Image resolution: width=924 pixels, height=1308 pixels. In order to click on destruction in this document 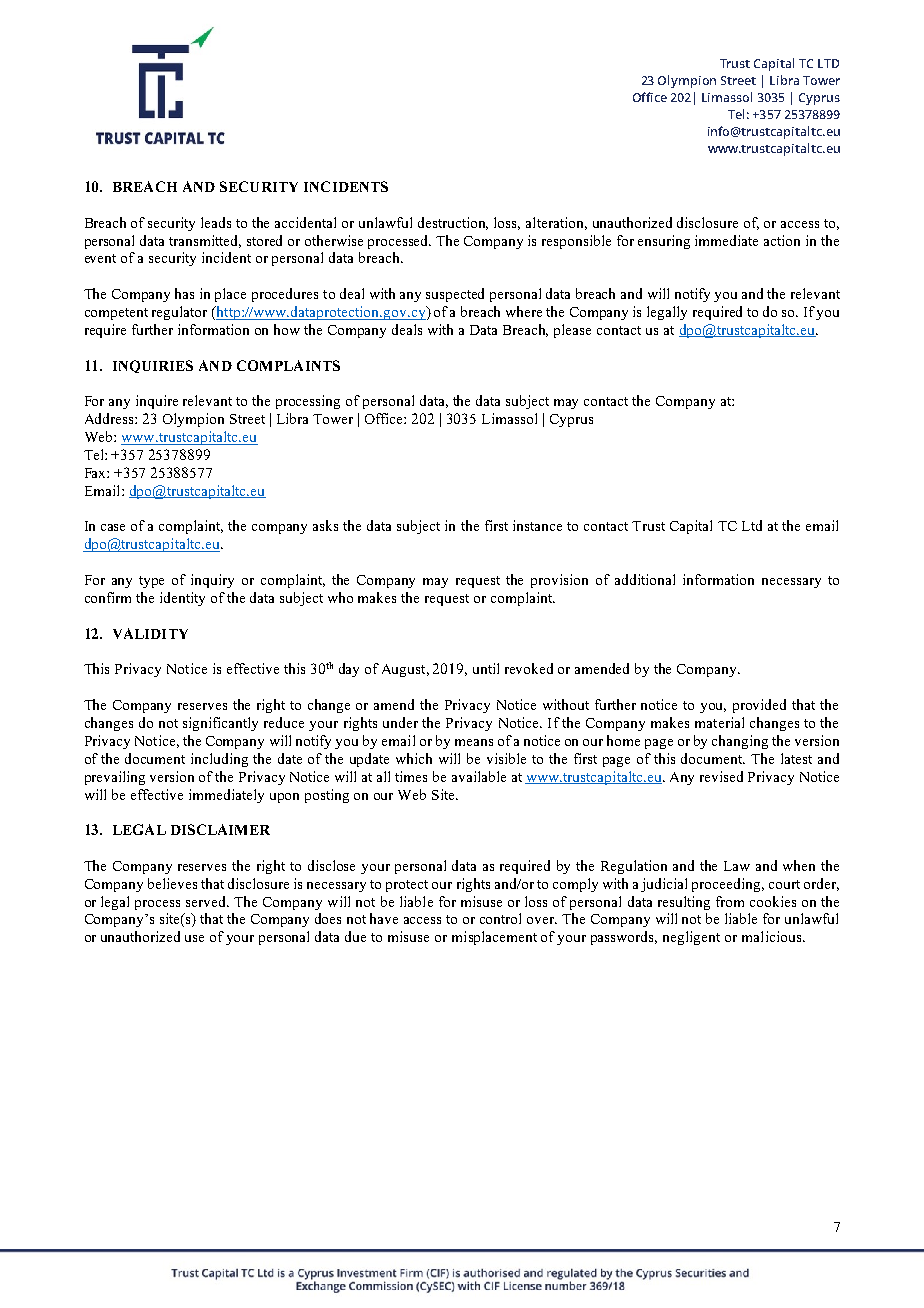, I will do `click(453, 223)`.
